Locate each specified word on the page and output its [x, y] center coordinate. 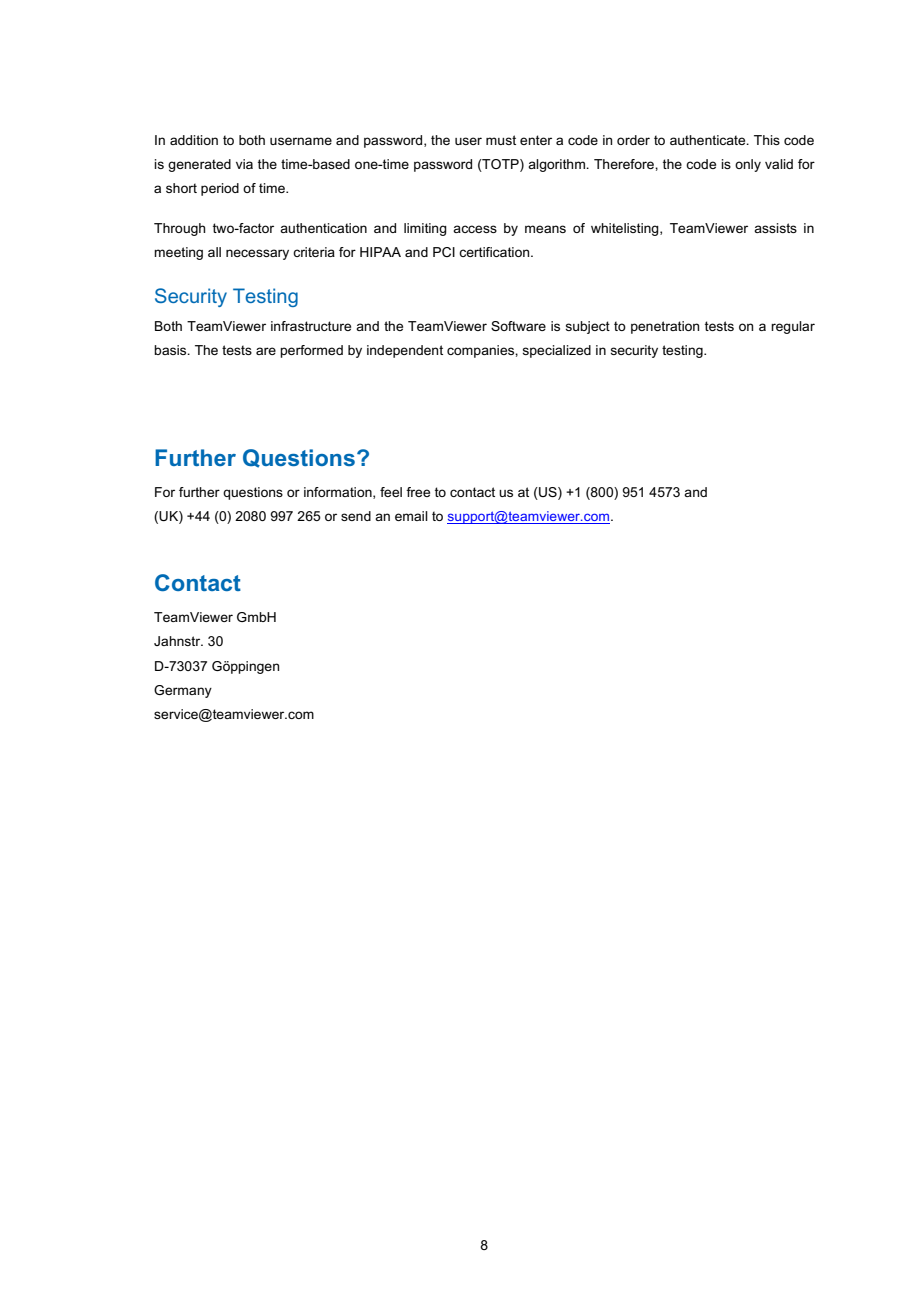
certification [495, 252]
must [501, 140]
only [748, 165]
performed [311, 351]
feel [391, 492]
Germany [183, 691]
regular [793, 327]
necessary [257, 254]
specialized [557, 351]
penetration [665, 327]
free [418, 492]
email [411, 516]
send [356, 516]
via [244, 164]
